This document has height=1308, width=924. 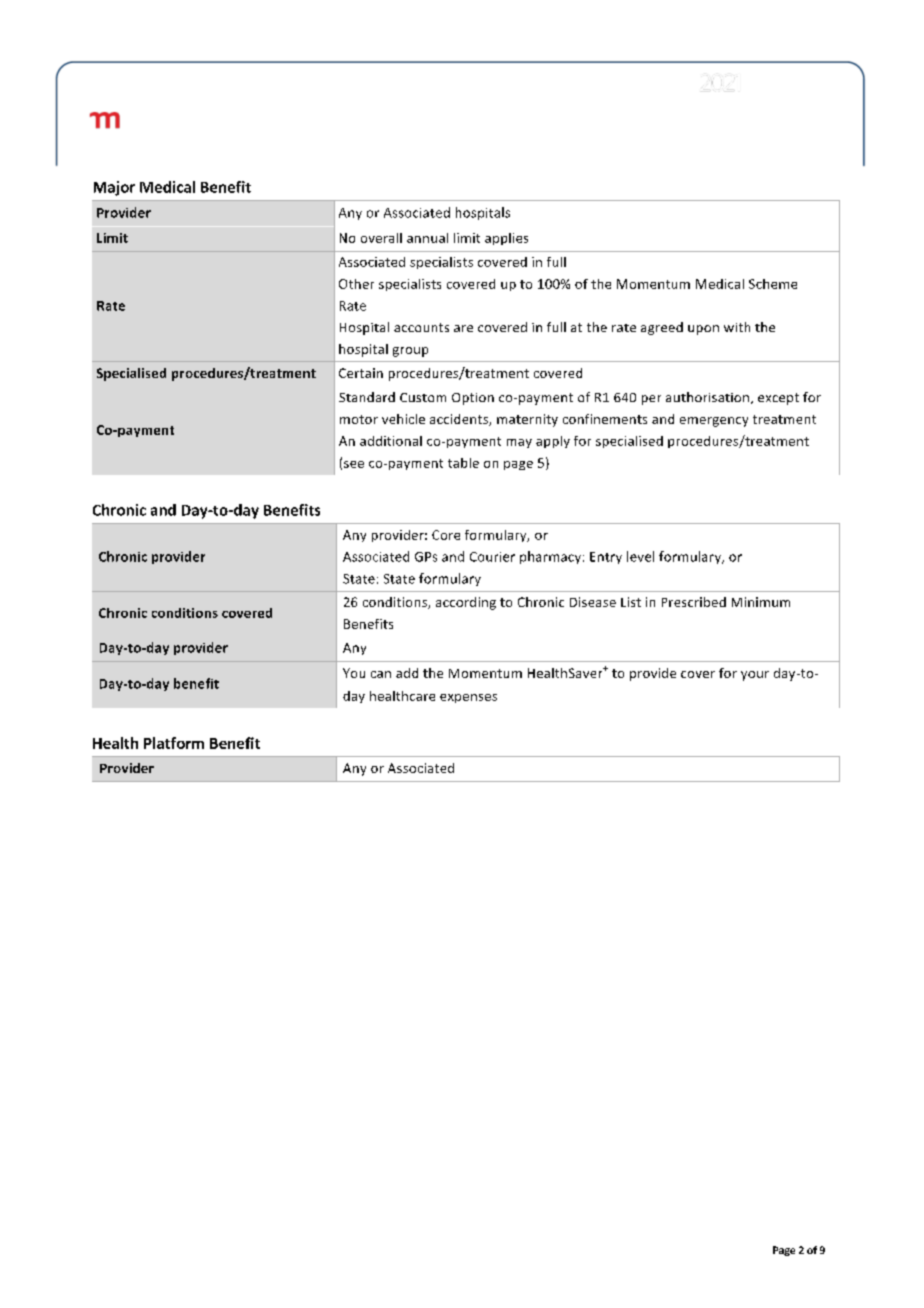 I want to click on level, so click(x=640, y=556).
